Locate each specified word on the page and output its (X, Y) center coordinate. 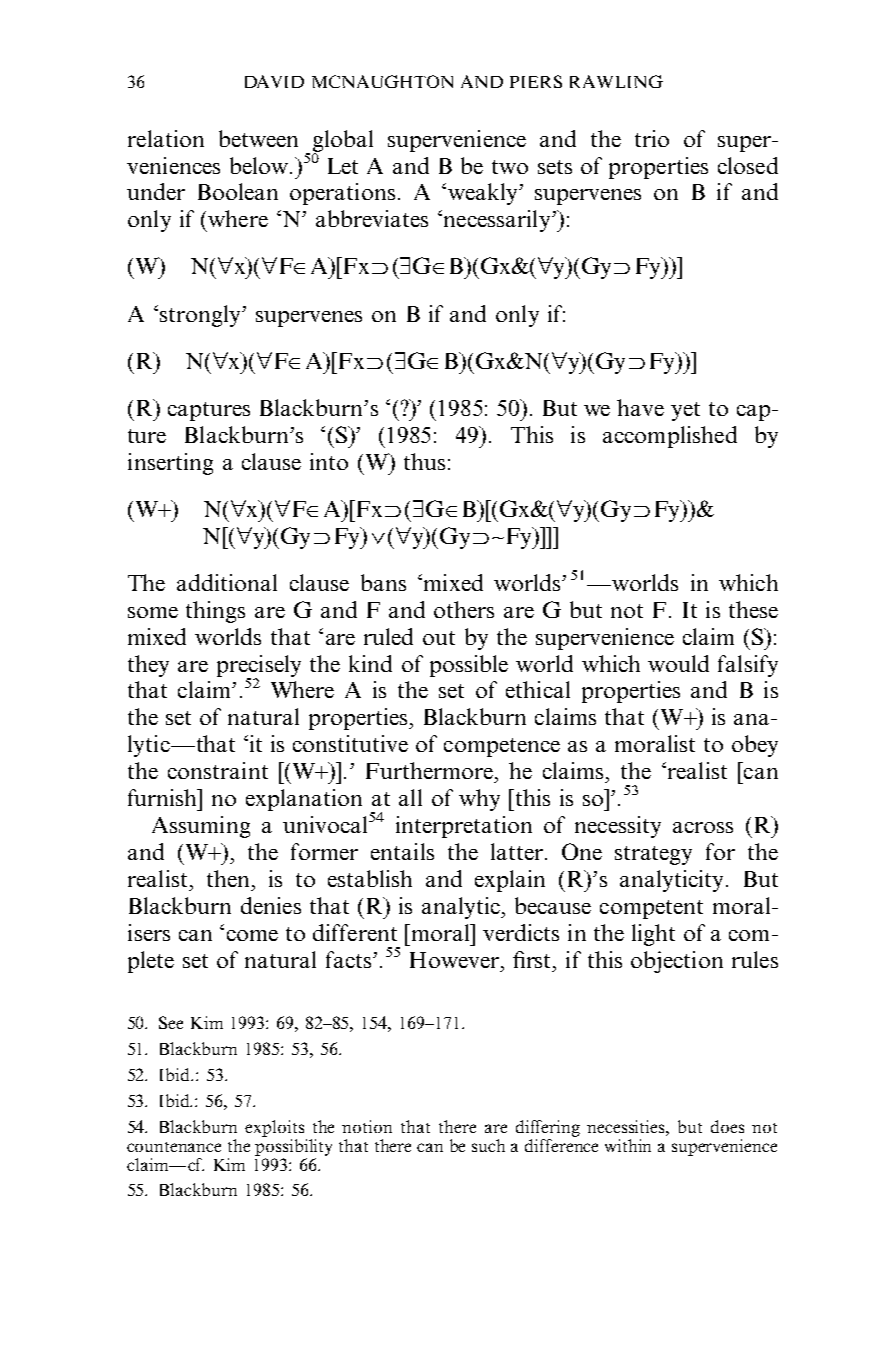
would (678, 663)
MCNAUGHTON (382, 81)
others (464, 609)
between (258, 138)
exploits (274, 1128)
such (488, 1145)
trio (652, 138)
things (215, 612)
